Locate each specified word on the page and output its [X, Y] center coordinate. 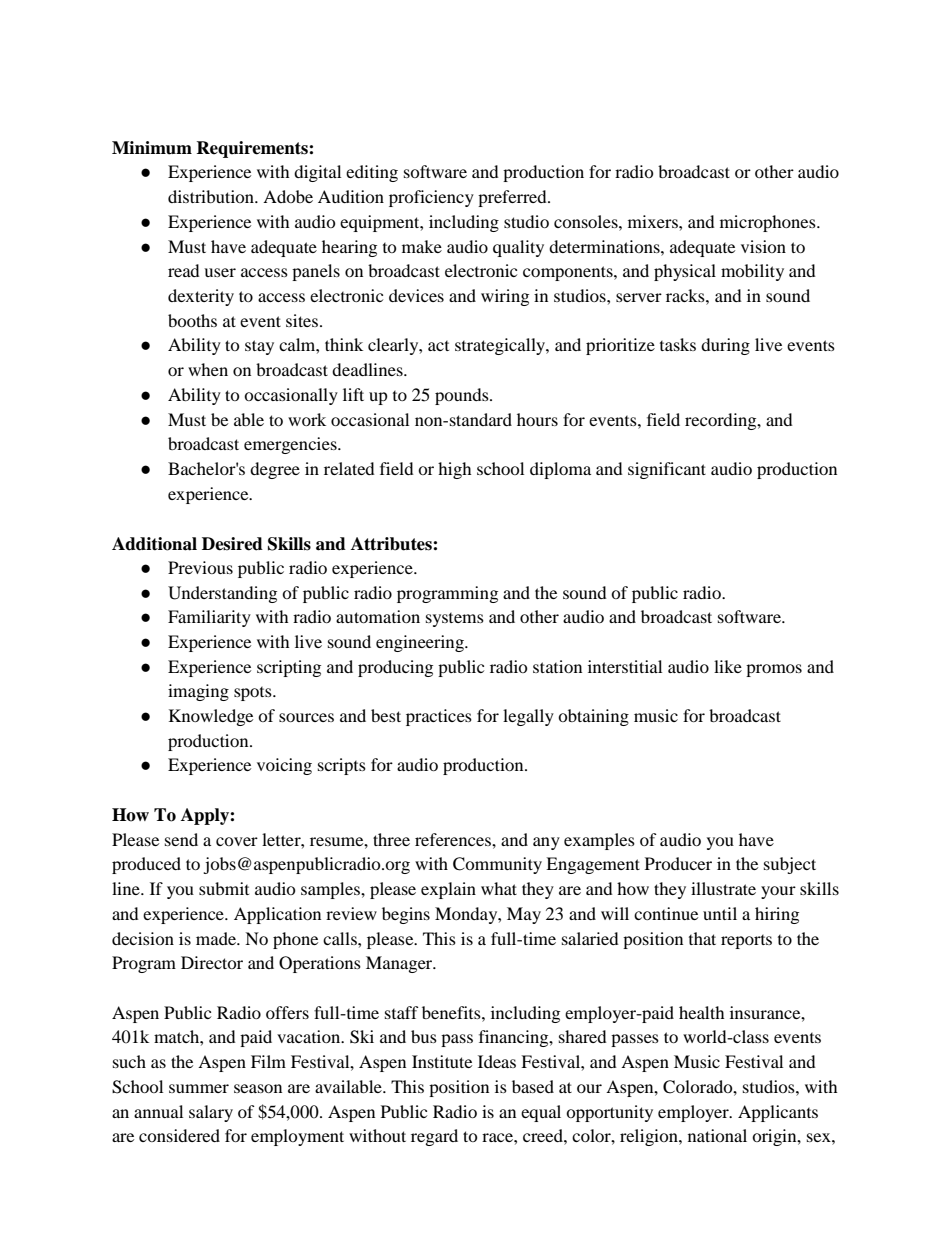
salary [211, 1113]
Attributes [392, 544]
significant [667, 470]
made [217, 938]
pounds [463, 396]
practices [439, 717]
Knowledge [211, 717]
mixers [654, 221]
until [720, 913]
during [725, 346]
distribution [212, 196]
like [728, 666]
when [208, 369]
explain [448, 890]
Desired [232, 544]
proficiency [431, 198]
